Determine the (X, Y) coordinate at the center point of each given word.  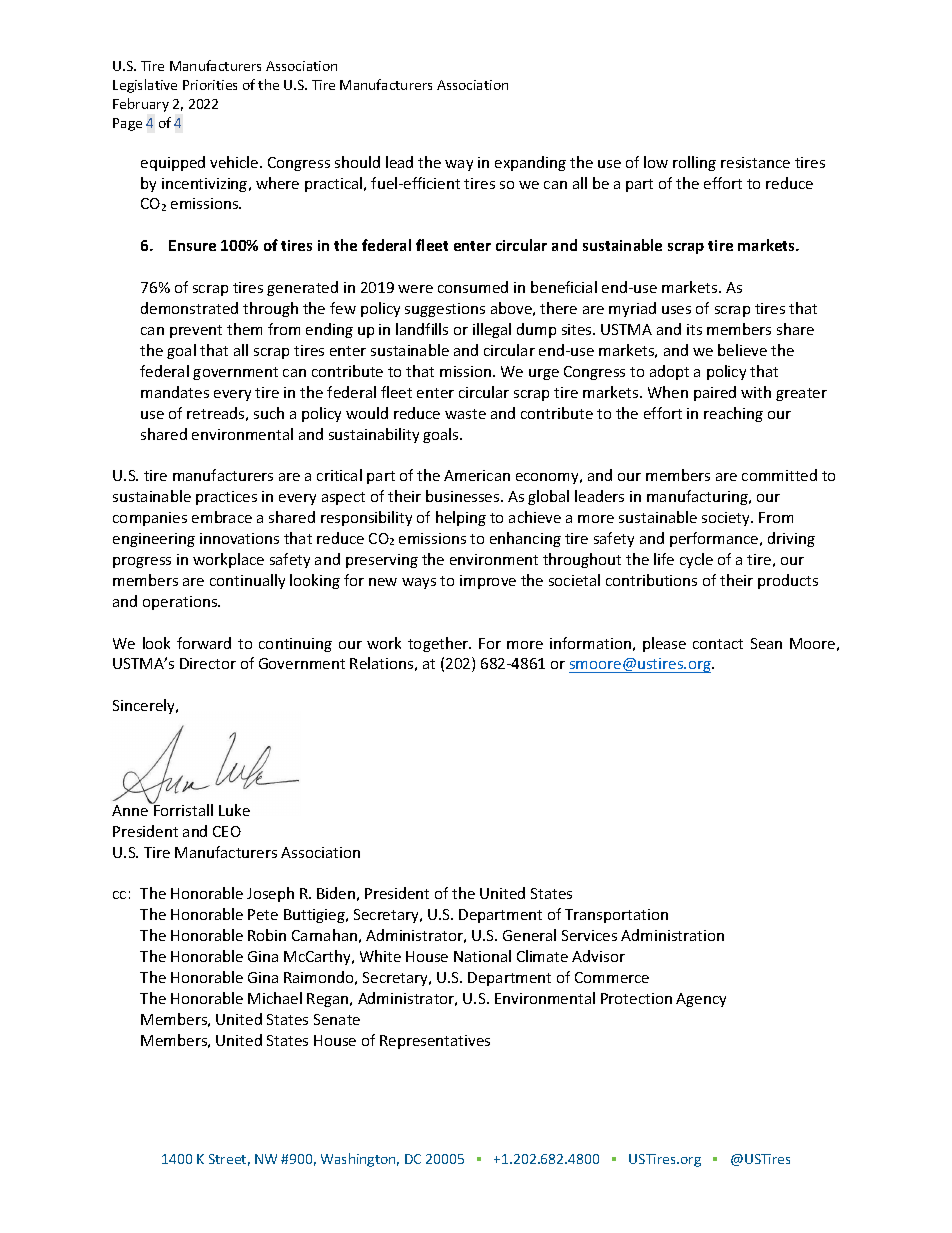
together (439, 644)
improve (488, 582)
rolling (694, 163)
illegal (492, 330)
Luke (234, 810)
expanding (530, 163)
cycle (696, 560)
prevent (196, 331)
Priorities (210, 85)
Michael (275, 998)
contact (718, 644)
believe (742, 350)
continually (247, 581)
